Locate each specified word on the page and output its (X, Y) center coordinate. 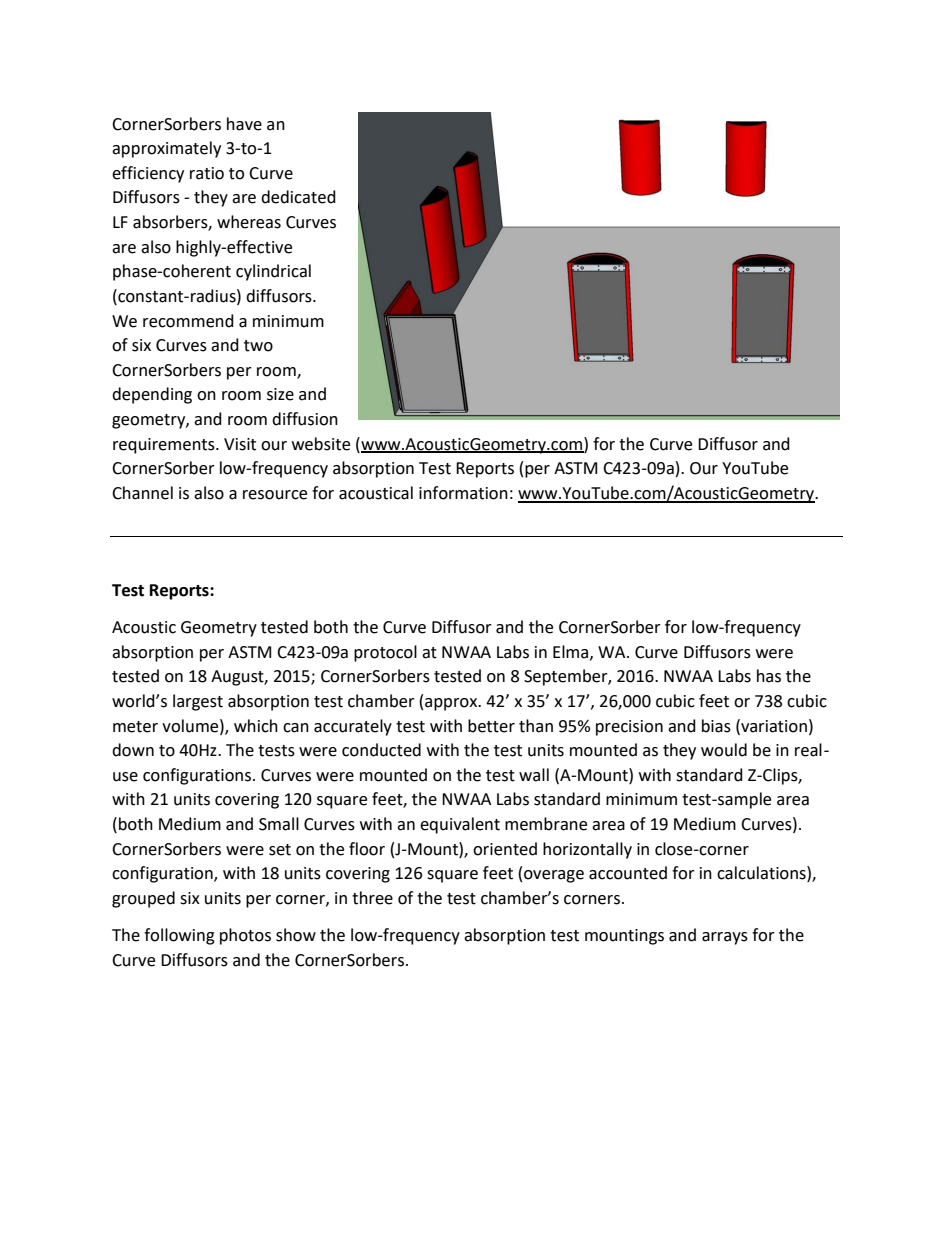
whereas (249, 222)
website (321, 444)
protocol (385, 653)
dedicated (298, 197)
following (179, 936)
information (463, 493)
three (372, 898)
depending (152, 395)
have (244, 124)
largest (198, 702)
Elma (570, 652)
